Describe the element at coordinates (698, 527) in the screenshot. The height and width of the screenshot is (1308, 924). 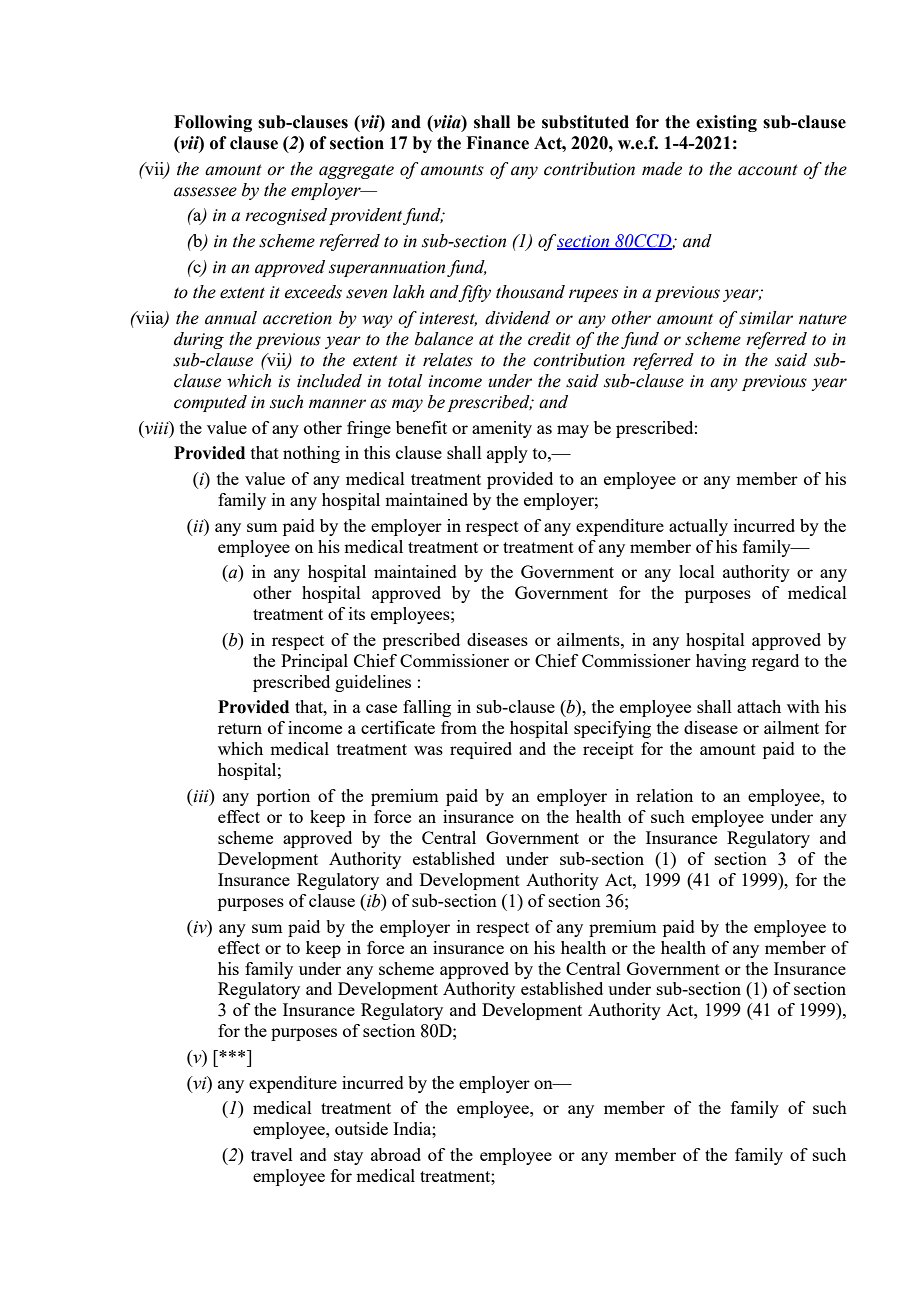
I see `actually` at that location.
